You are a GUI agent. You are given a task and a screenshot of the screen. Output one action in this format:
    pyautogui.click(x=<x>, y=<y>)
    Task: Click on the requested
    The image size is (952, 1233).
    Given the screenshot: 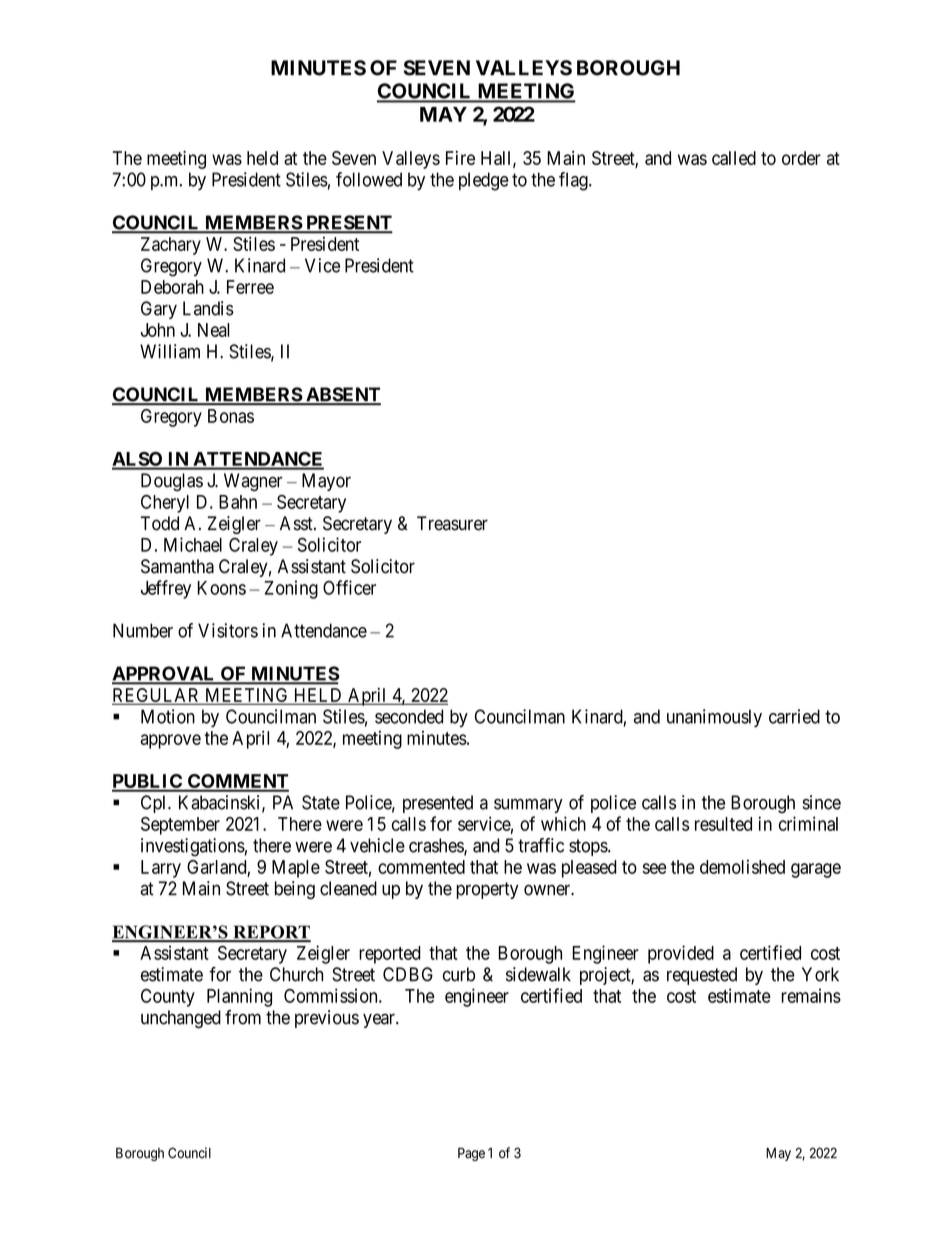 What is the action you would take?
    pyautogui.click(x=702, y=976)
